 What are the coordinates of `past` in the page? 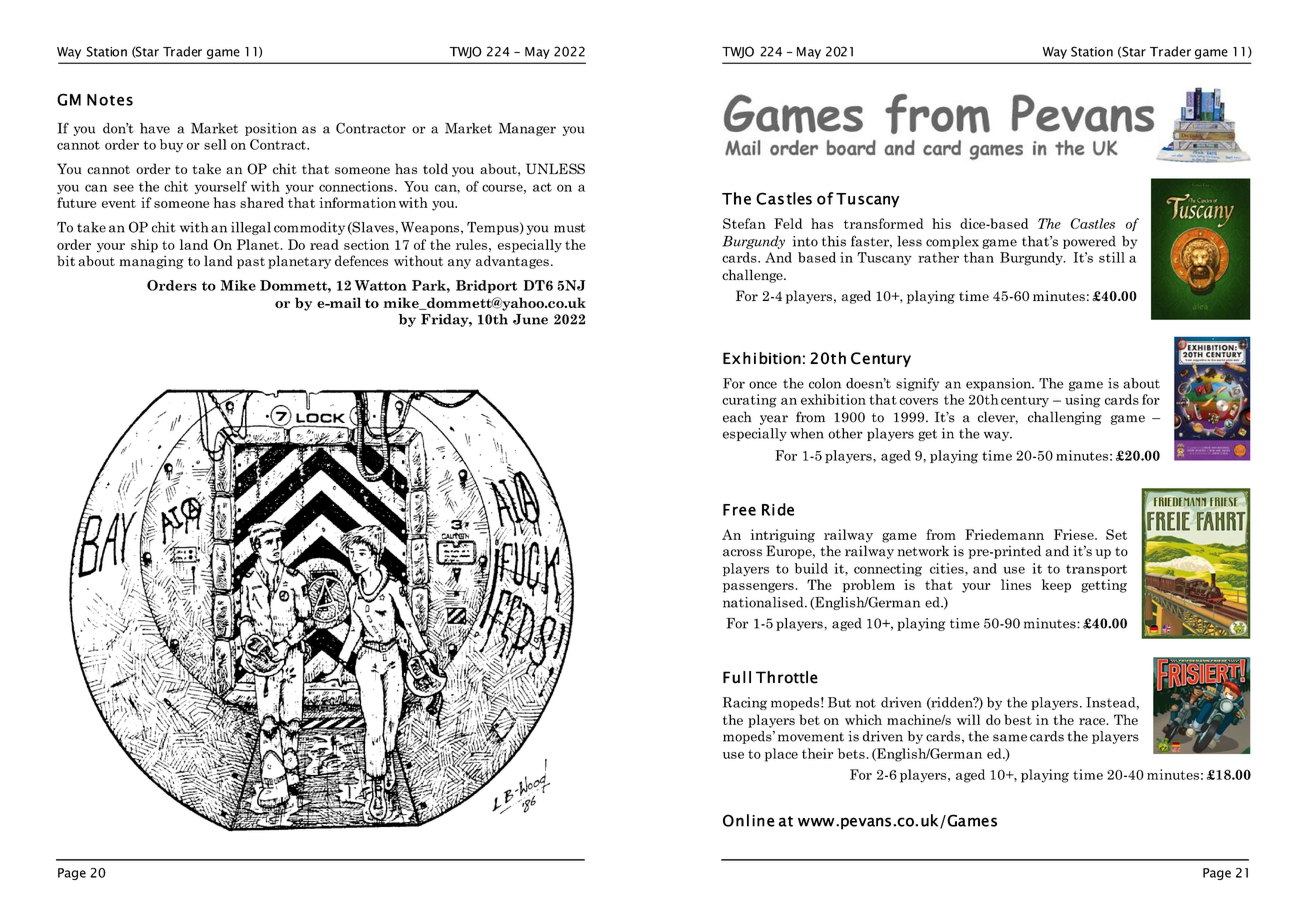 It's located at (251, 263).
